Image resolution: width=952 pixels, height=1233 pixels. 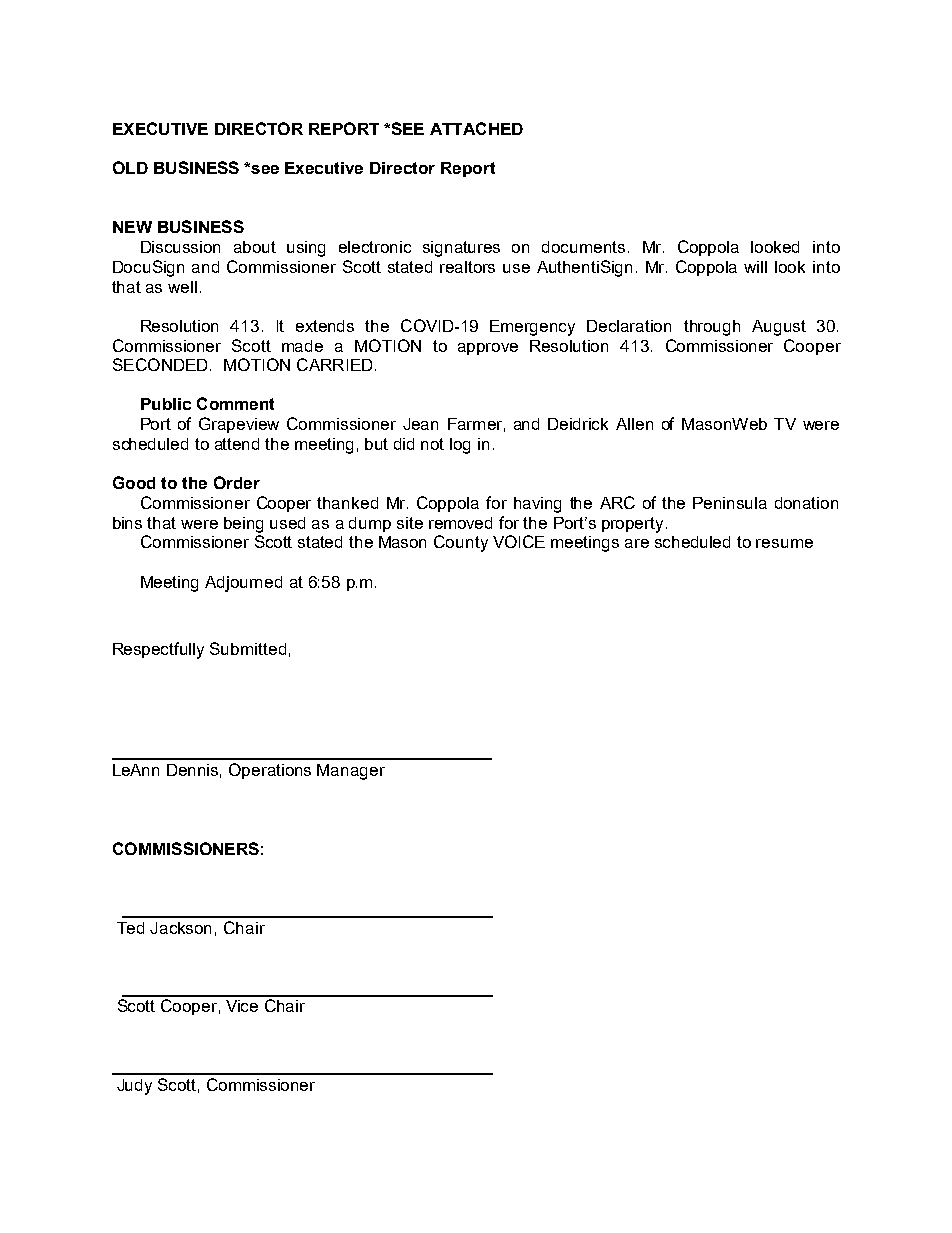 I want to click on Peninsula, so click(x=730, y=503).
